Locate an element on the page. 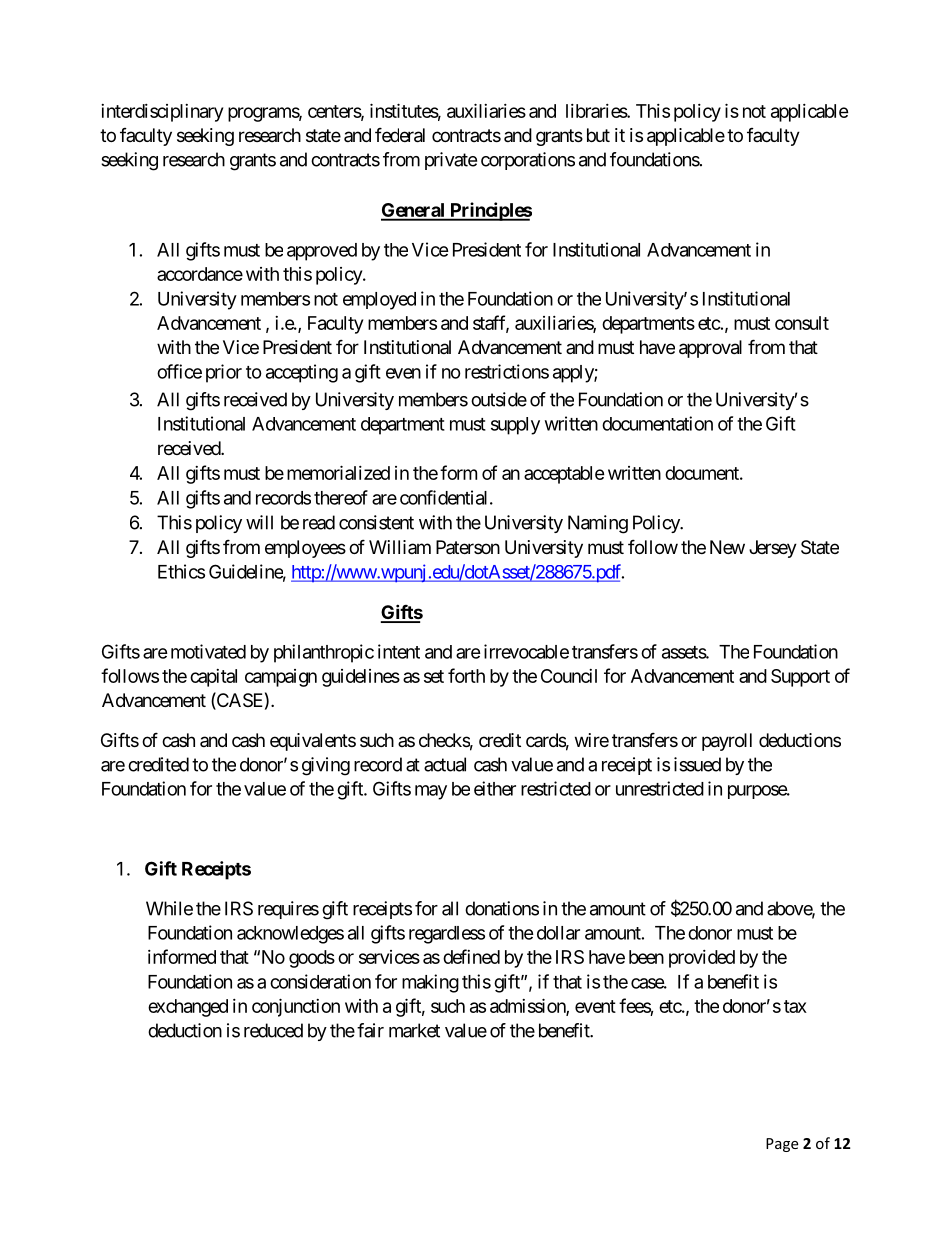  but is located at coordinates (598, 135).
